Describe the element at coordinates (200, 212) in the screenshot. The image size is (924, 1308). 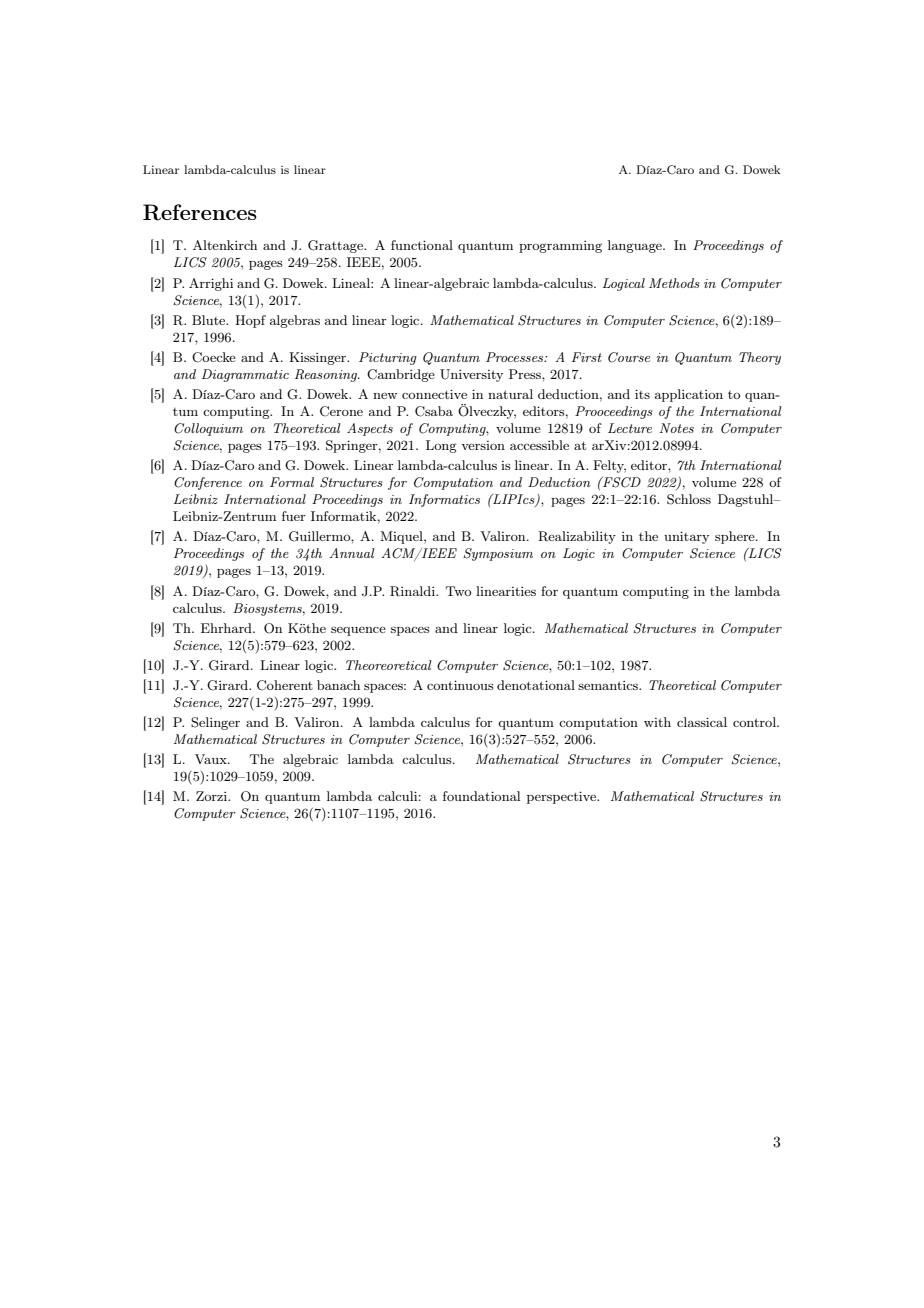
I see `References` at that location.
